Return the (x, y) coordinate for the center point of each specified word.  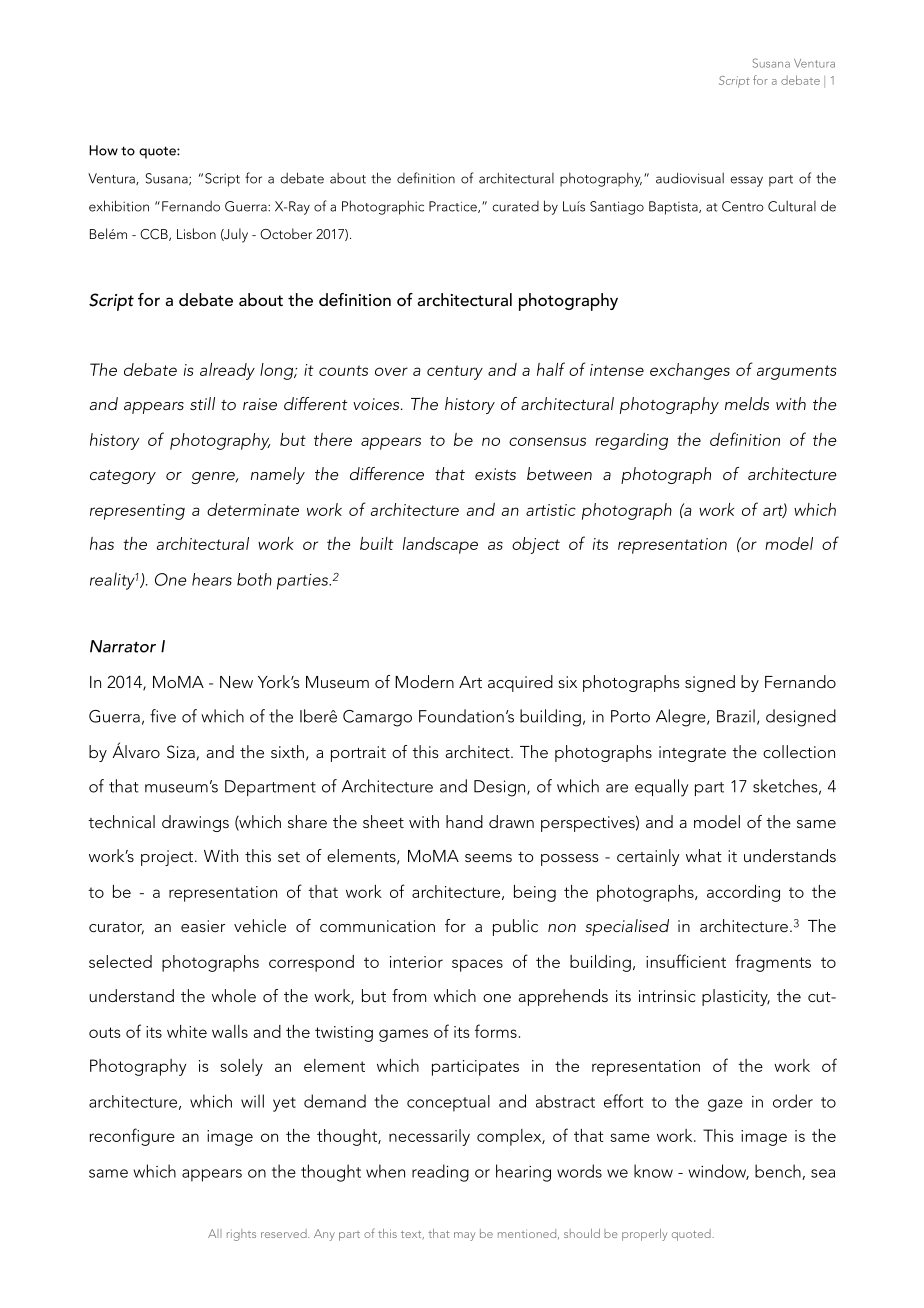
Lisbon (196, 233)
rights (241, 1235)
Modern (424, 681)
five (163, 716)
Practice (454, 207)
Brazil (736, 716)
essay (747, 181)
